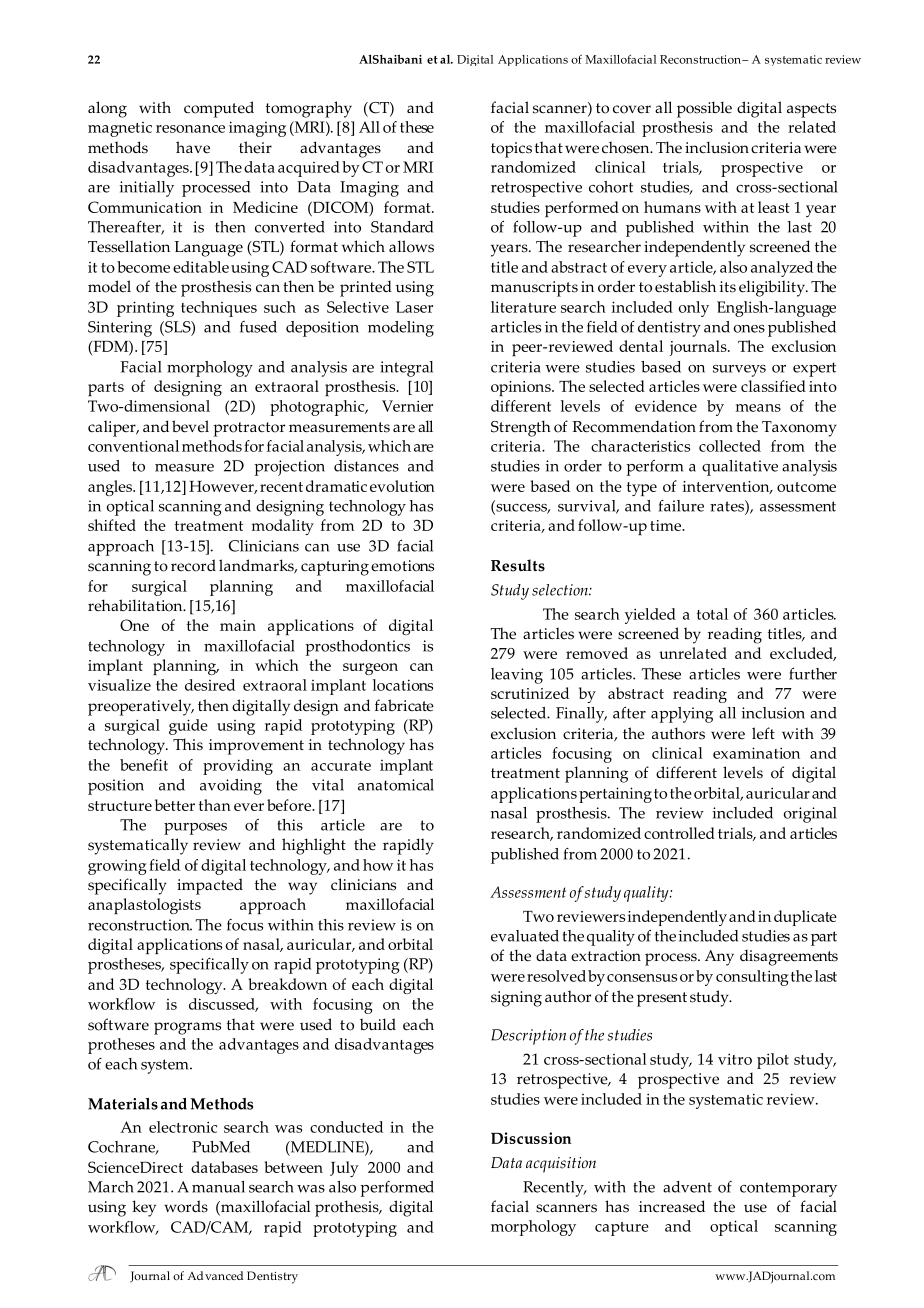 This image has width=924, height=1308. I want to click on words, so click(186, 1206).
